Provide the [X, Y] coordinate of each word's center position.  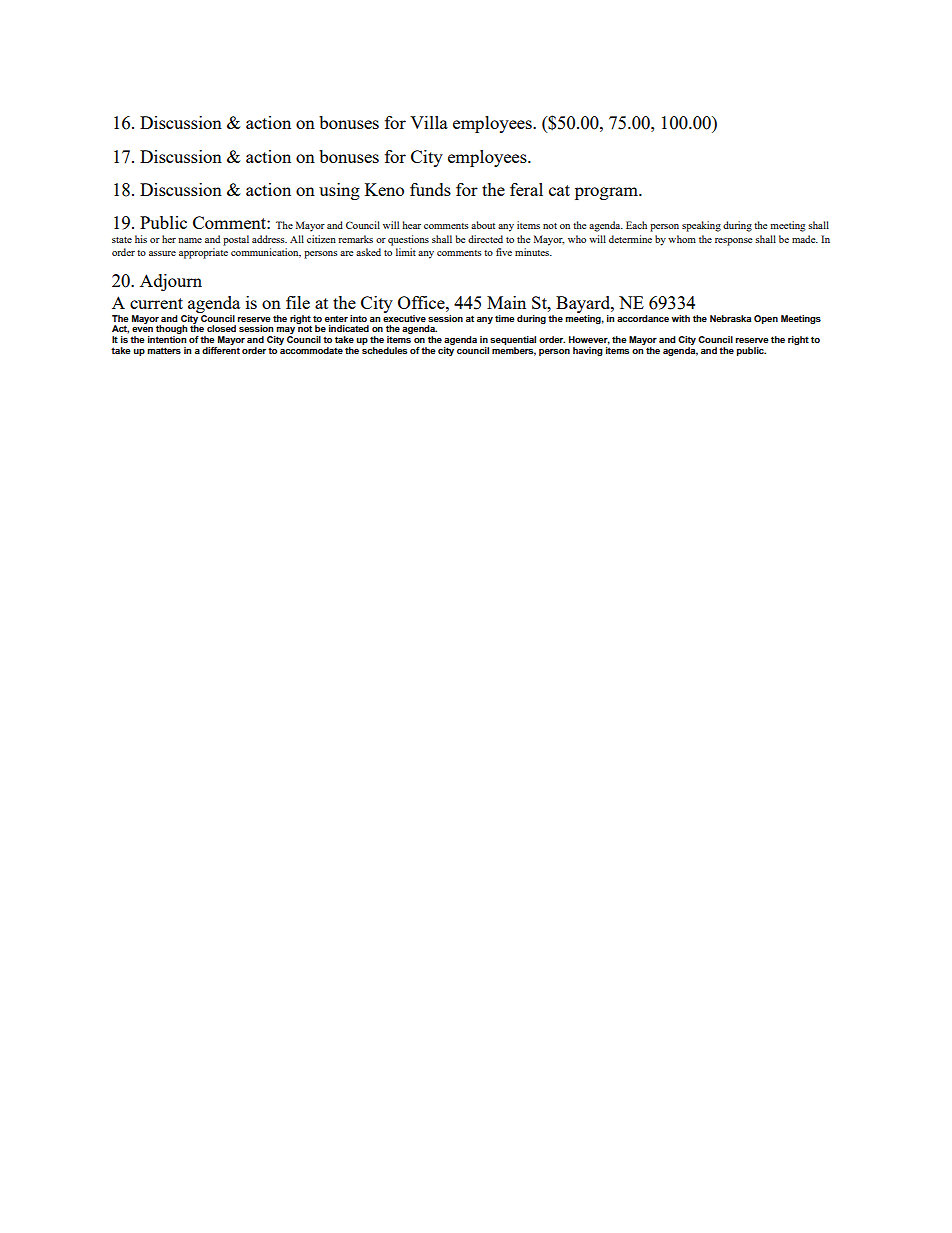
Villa [429, 122]
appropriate [203, 253]
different [221, 350]
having [588, 351]
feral [526, 189]
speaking [701, 226]
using [339, 191]
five [504, 252]
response [733, 242]
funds [430, 189]
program [607, 193]
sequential [513, 340]
